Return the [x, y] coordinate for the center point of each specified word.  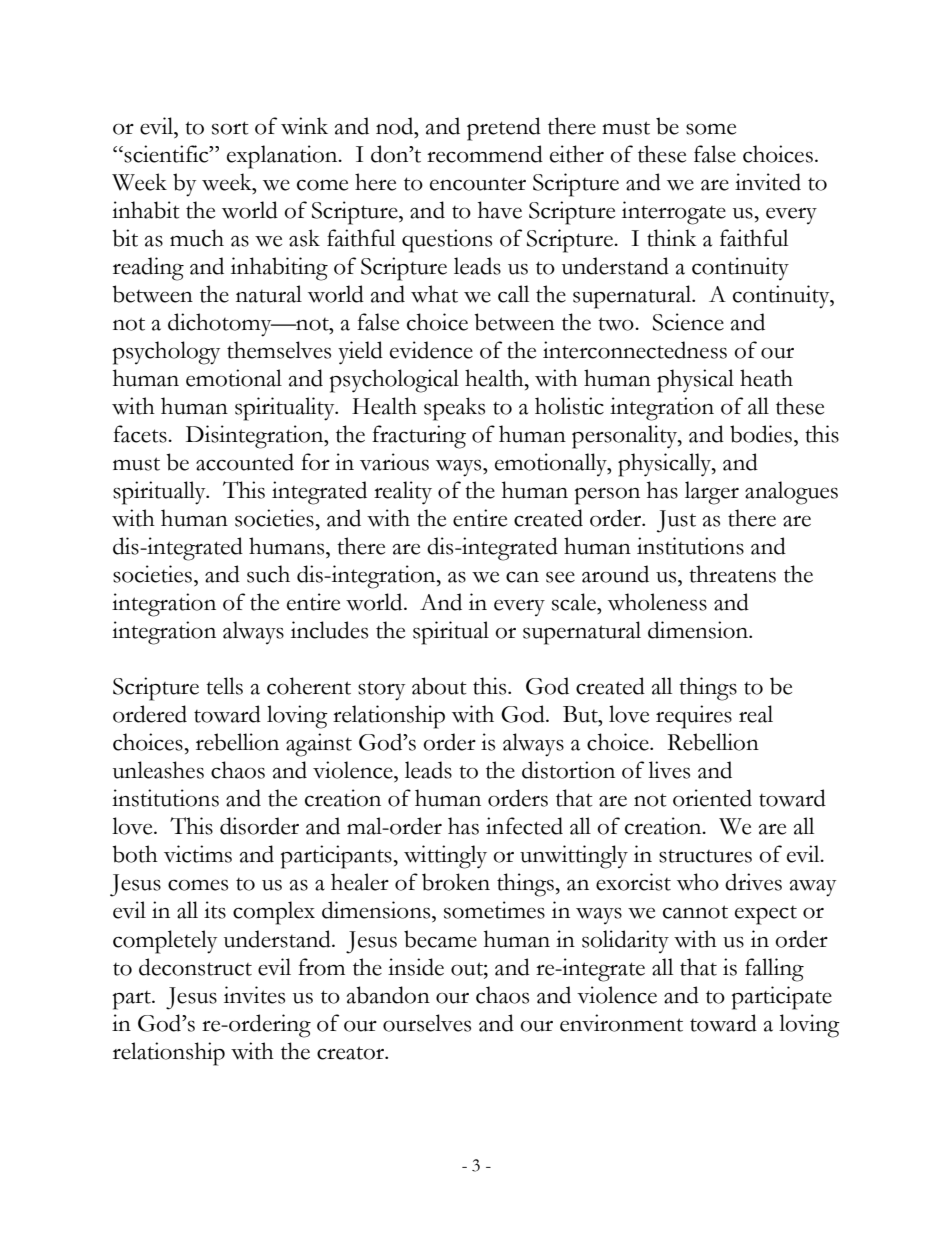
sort [230, 128]
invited [768, 182]
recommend [485, 154]
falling [774, 970]
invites [254, 995]
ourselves [427, 1023]
